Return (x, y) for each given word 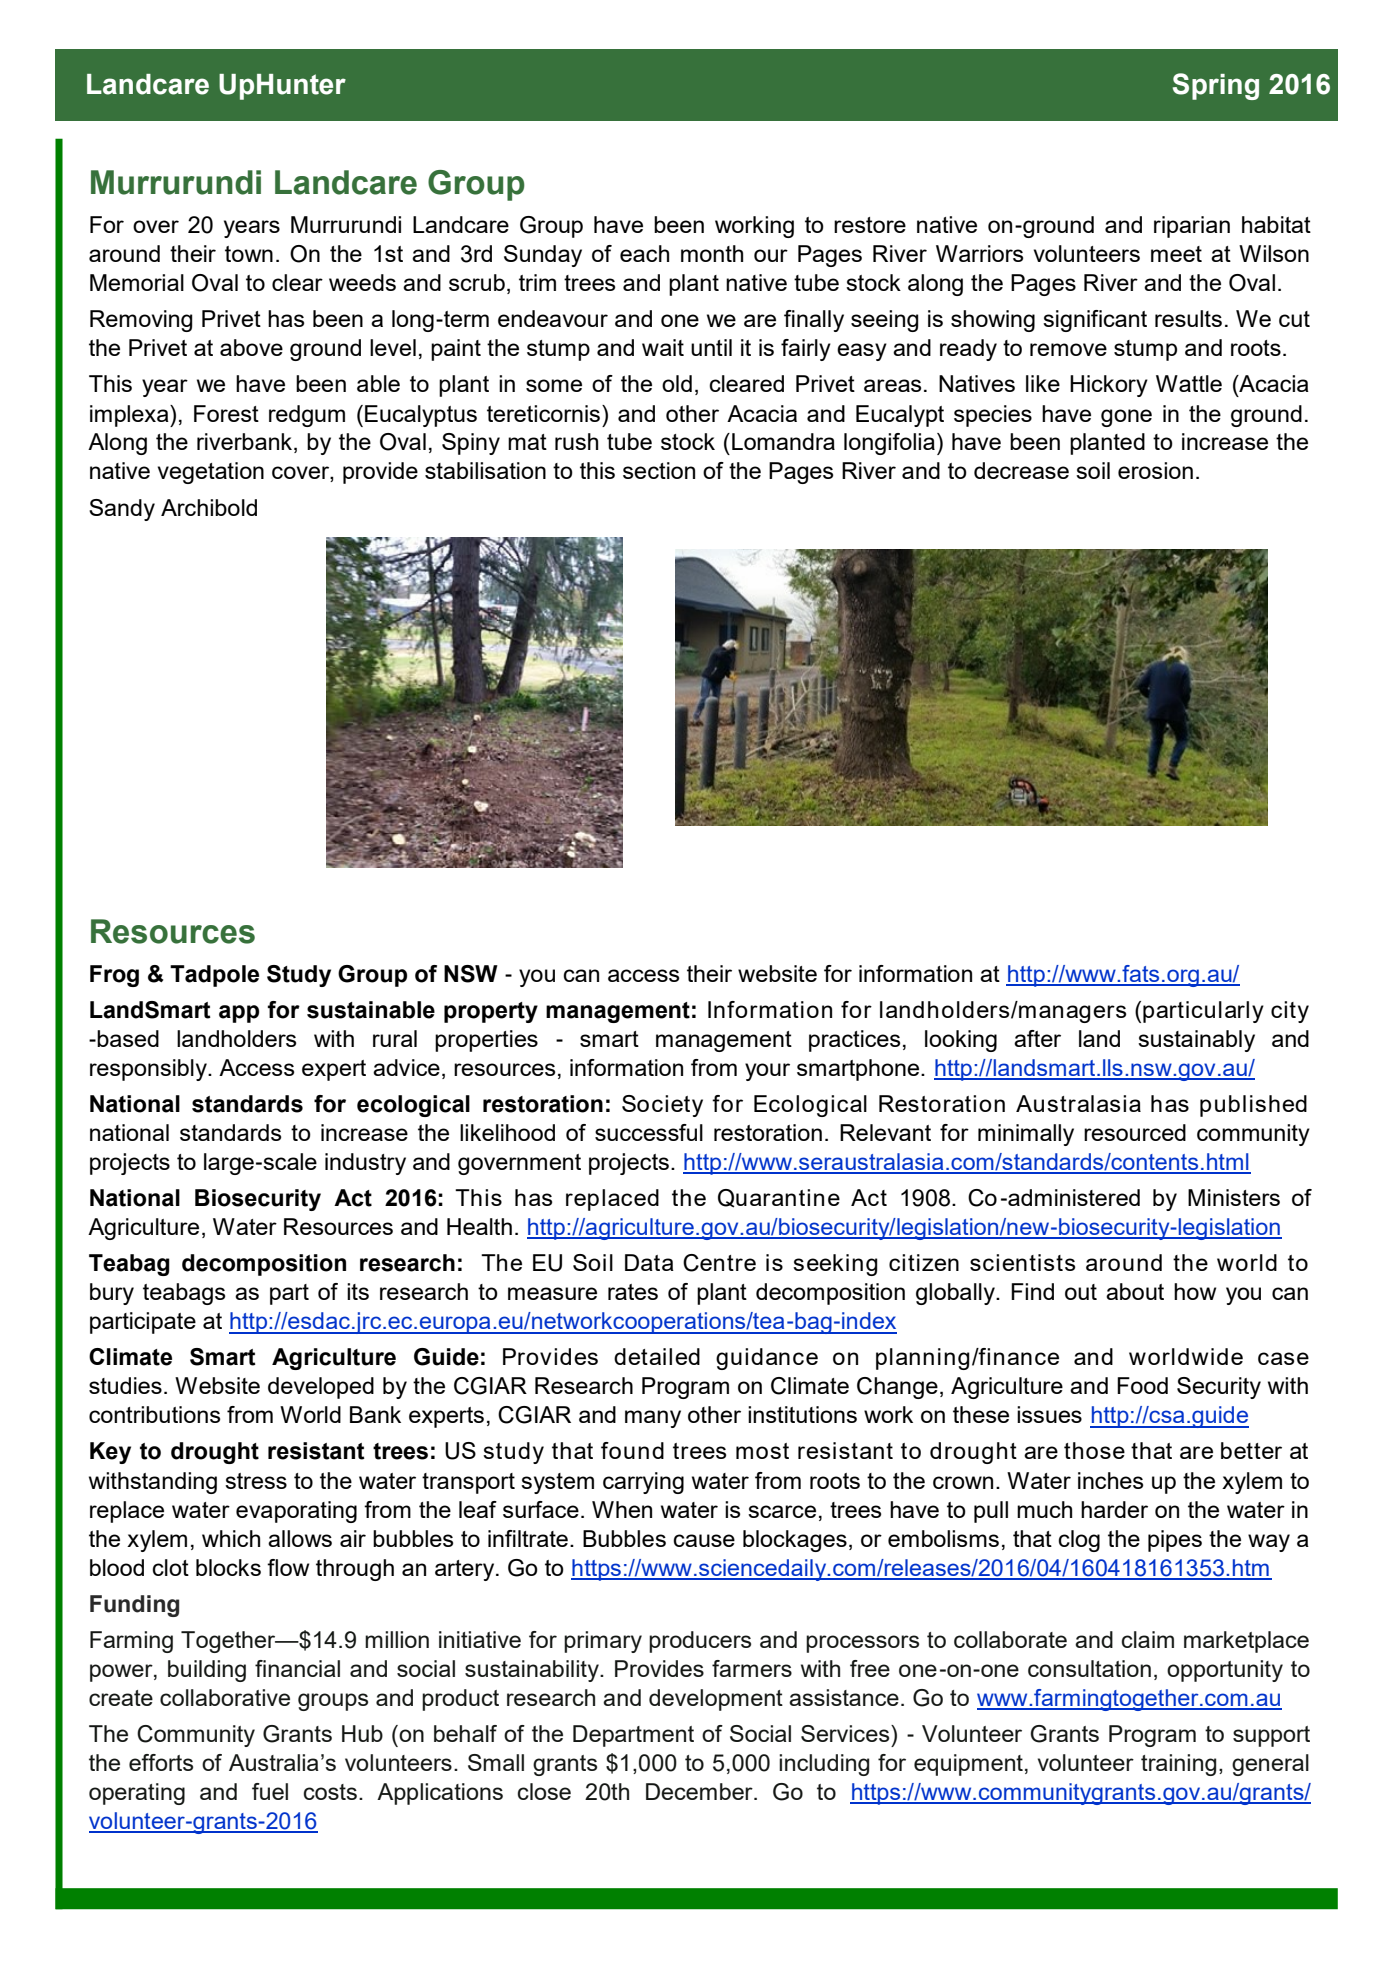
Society (662, 1106)
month (712, 253)
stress (256, 1481)
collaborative (225, 1697)
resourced (1135, 1132)
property (491, 1012)
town (249, 254)
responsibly (149, 1070)
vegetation (211, 473)
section (659, 470)
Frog (114, 976)
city (1290, 1012)
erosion (1155, 470)
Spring (1216, 86)
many (653, 1419)
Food (1142, 1385)
